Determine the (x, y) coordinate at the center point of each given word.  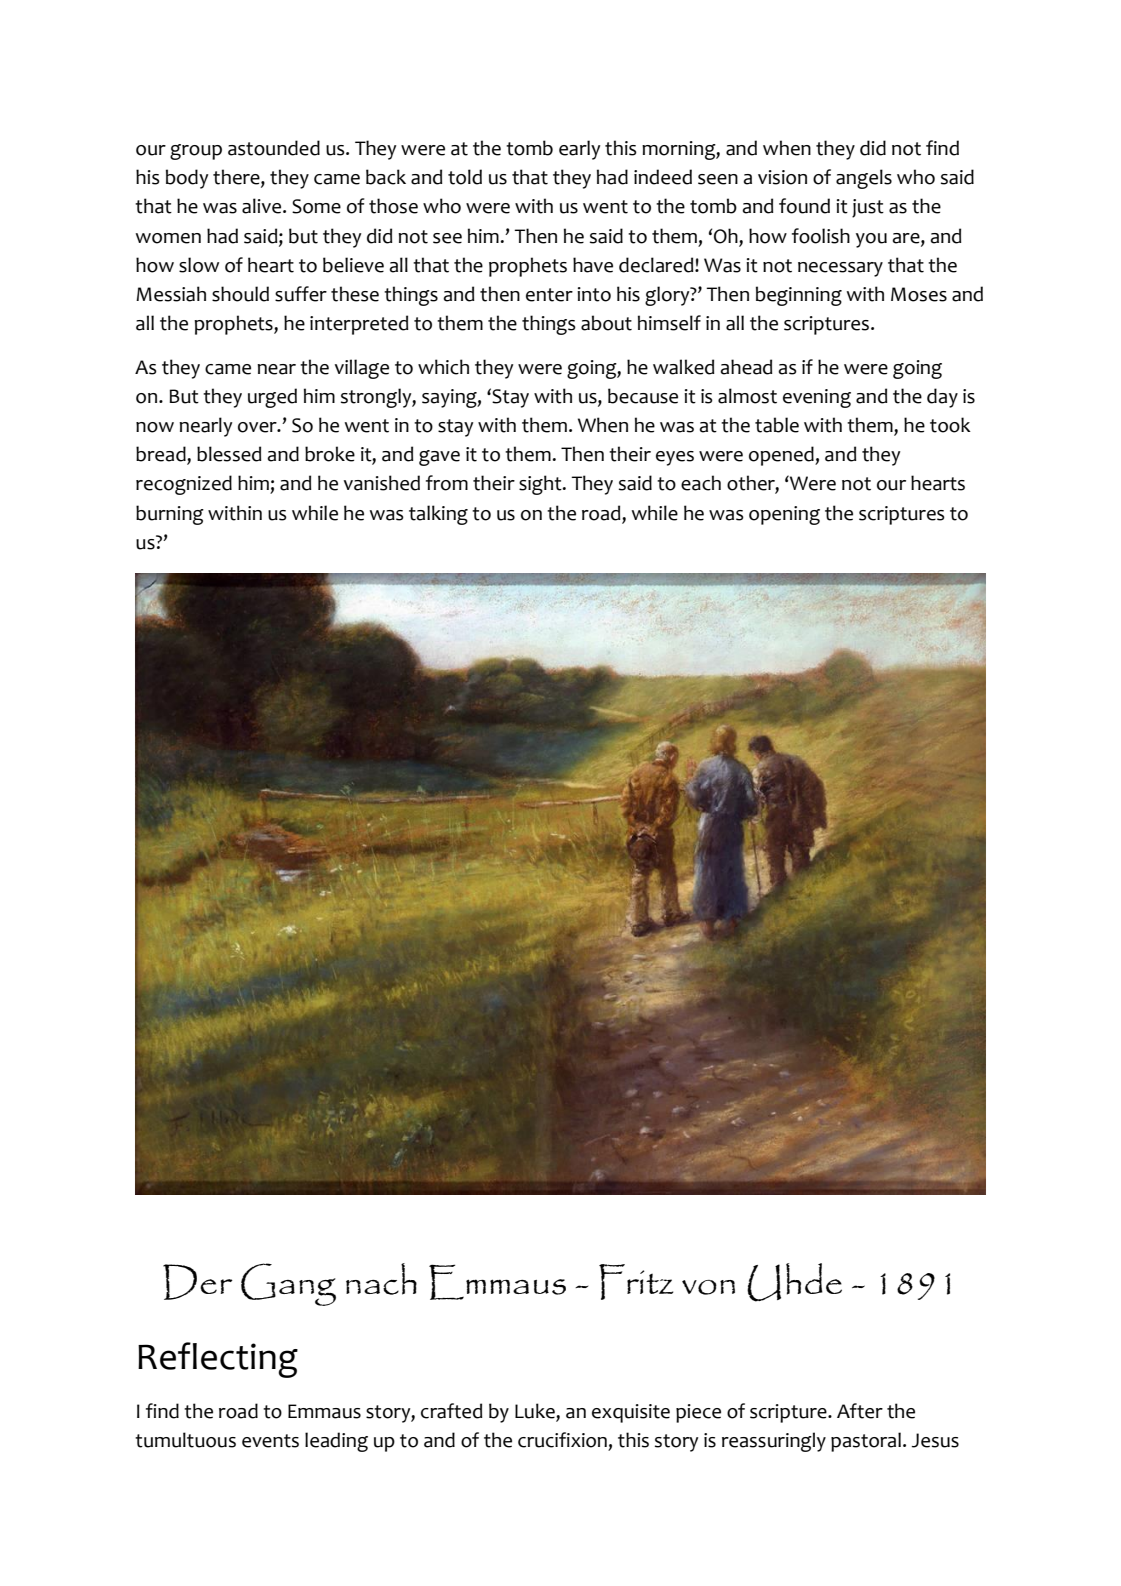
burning (170, 515)
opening (784, 515)
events (270, 1441)
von (708, 1287)
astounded (274, 148)
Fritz (636, 1282)
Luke (536, 1412)
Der (198, 1282)
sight (541, 485)
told (465, 177)
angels (864, 179)
